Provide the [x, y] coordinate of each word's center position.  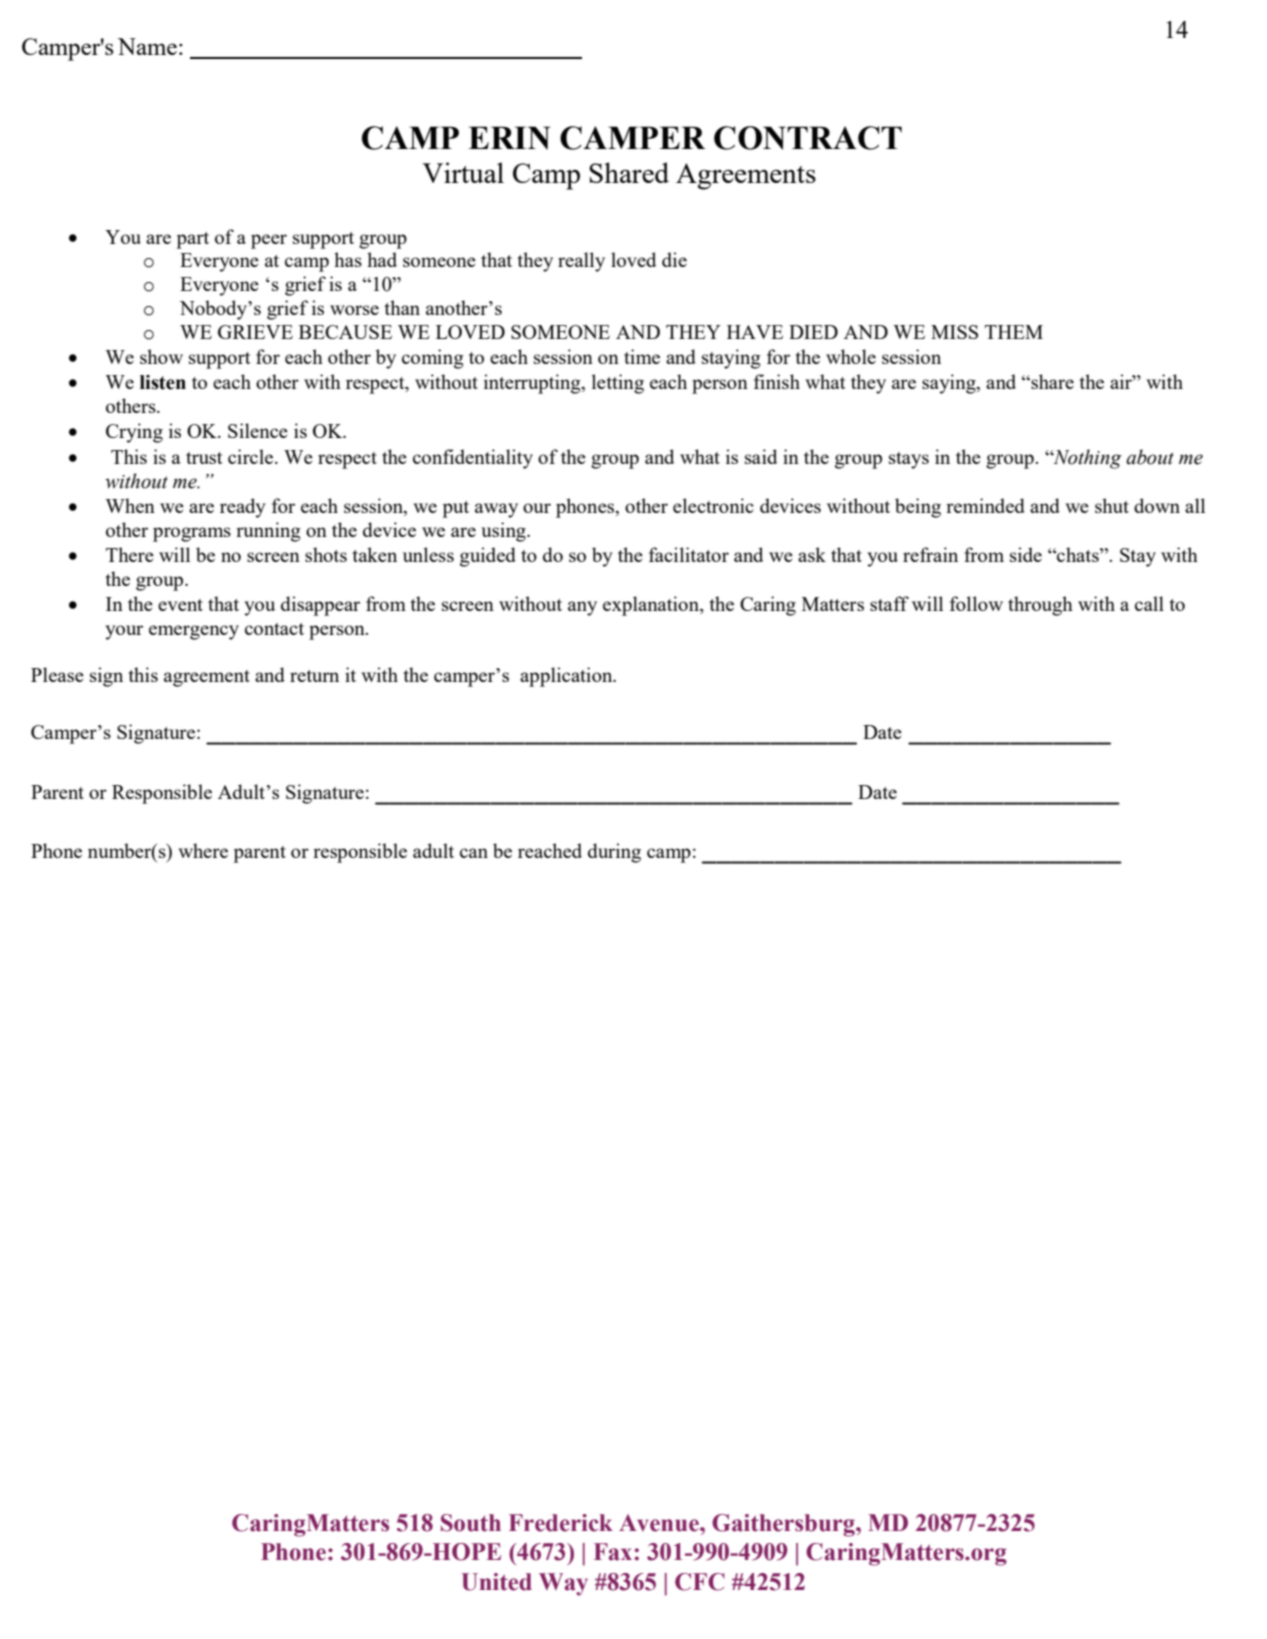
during [614, 853]
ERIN [509, 138]
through [1040, 606]
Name [147, 46]
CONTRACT [808, 138]
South [471, 1523]
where [203, 850]
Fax [613, 1552]
